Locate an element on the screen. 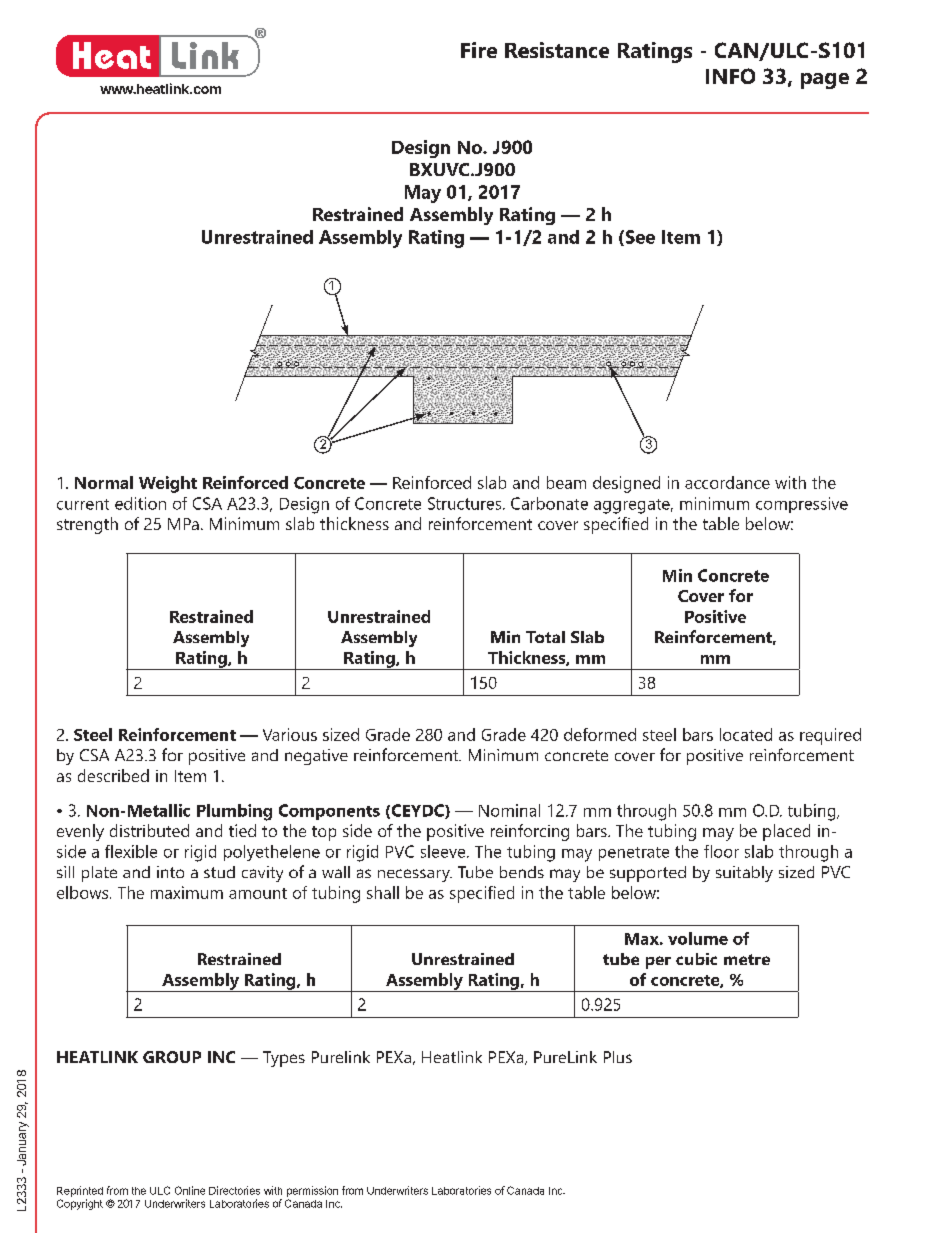 Image resolution: width=952 pixels, height=1233 pixels. Online is located at coordinates (190, 1190).
